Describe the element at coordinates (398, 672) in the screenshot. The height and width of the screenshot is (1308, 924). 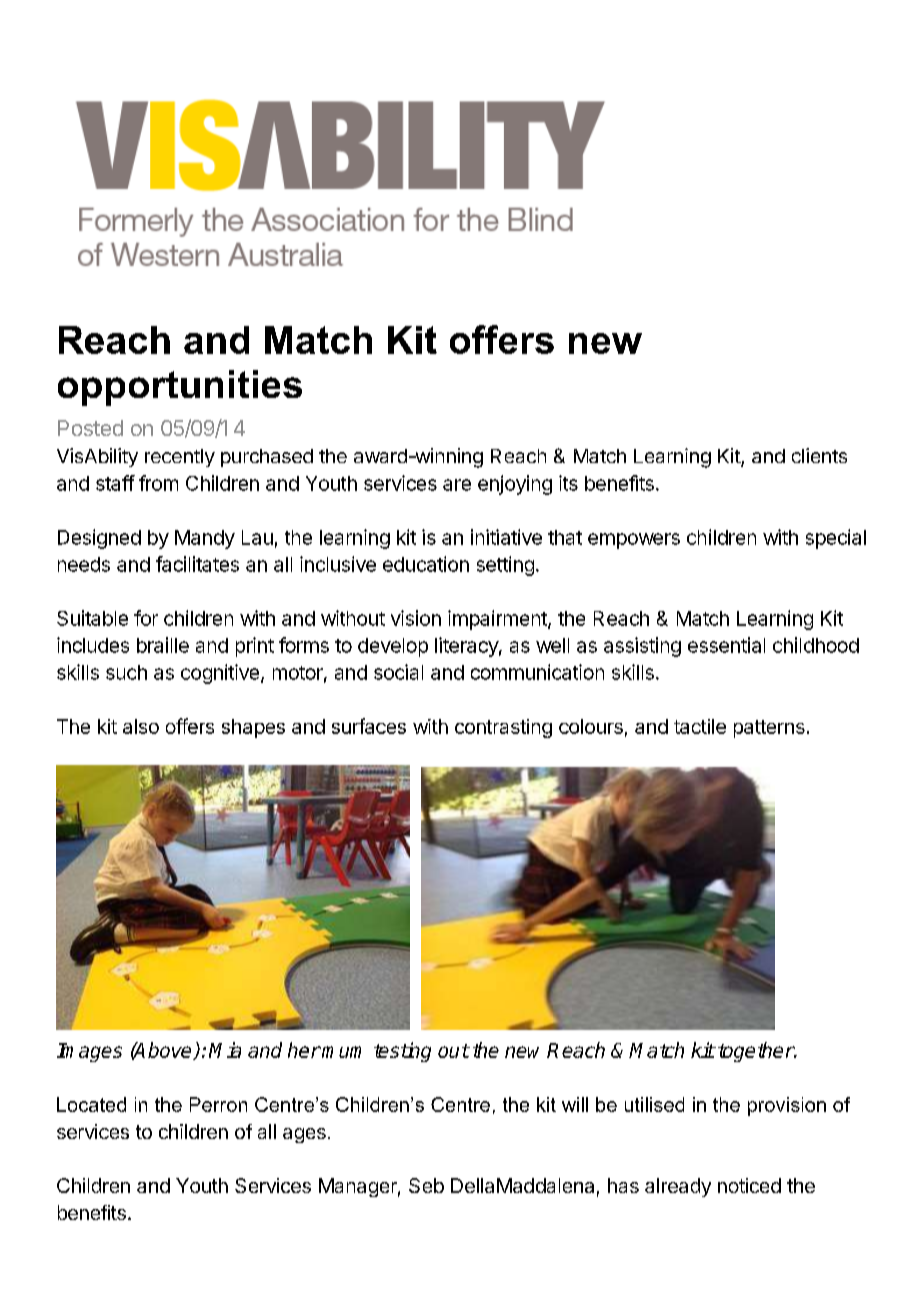
I see `social` at that location.
